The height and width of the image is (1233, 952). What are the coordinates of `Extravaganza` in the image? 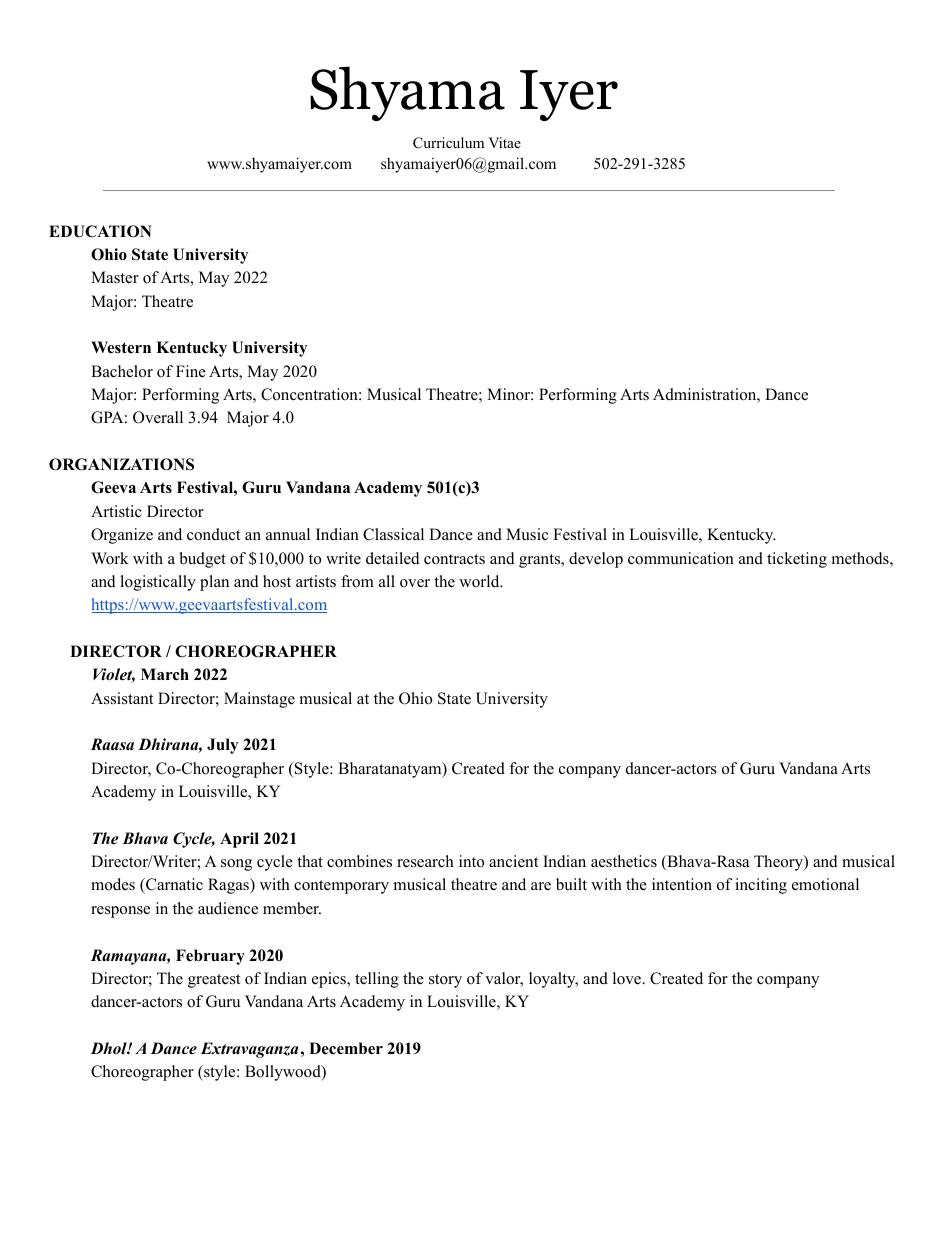 It's located at (250, 1050).
